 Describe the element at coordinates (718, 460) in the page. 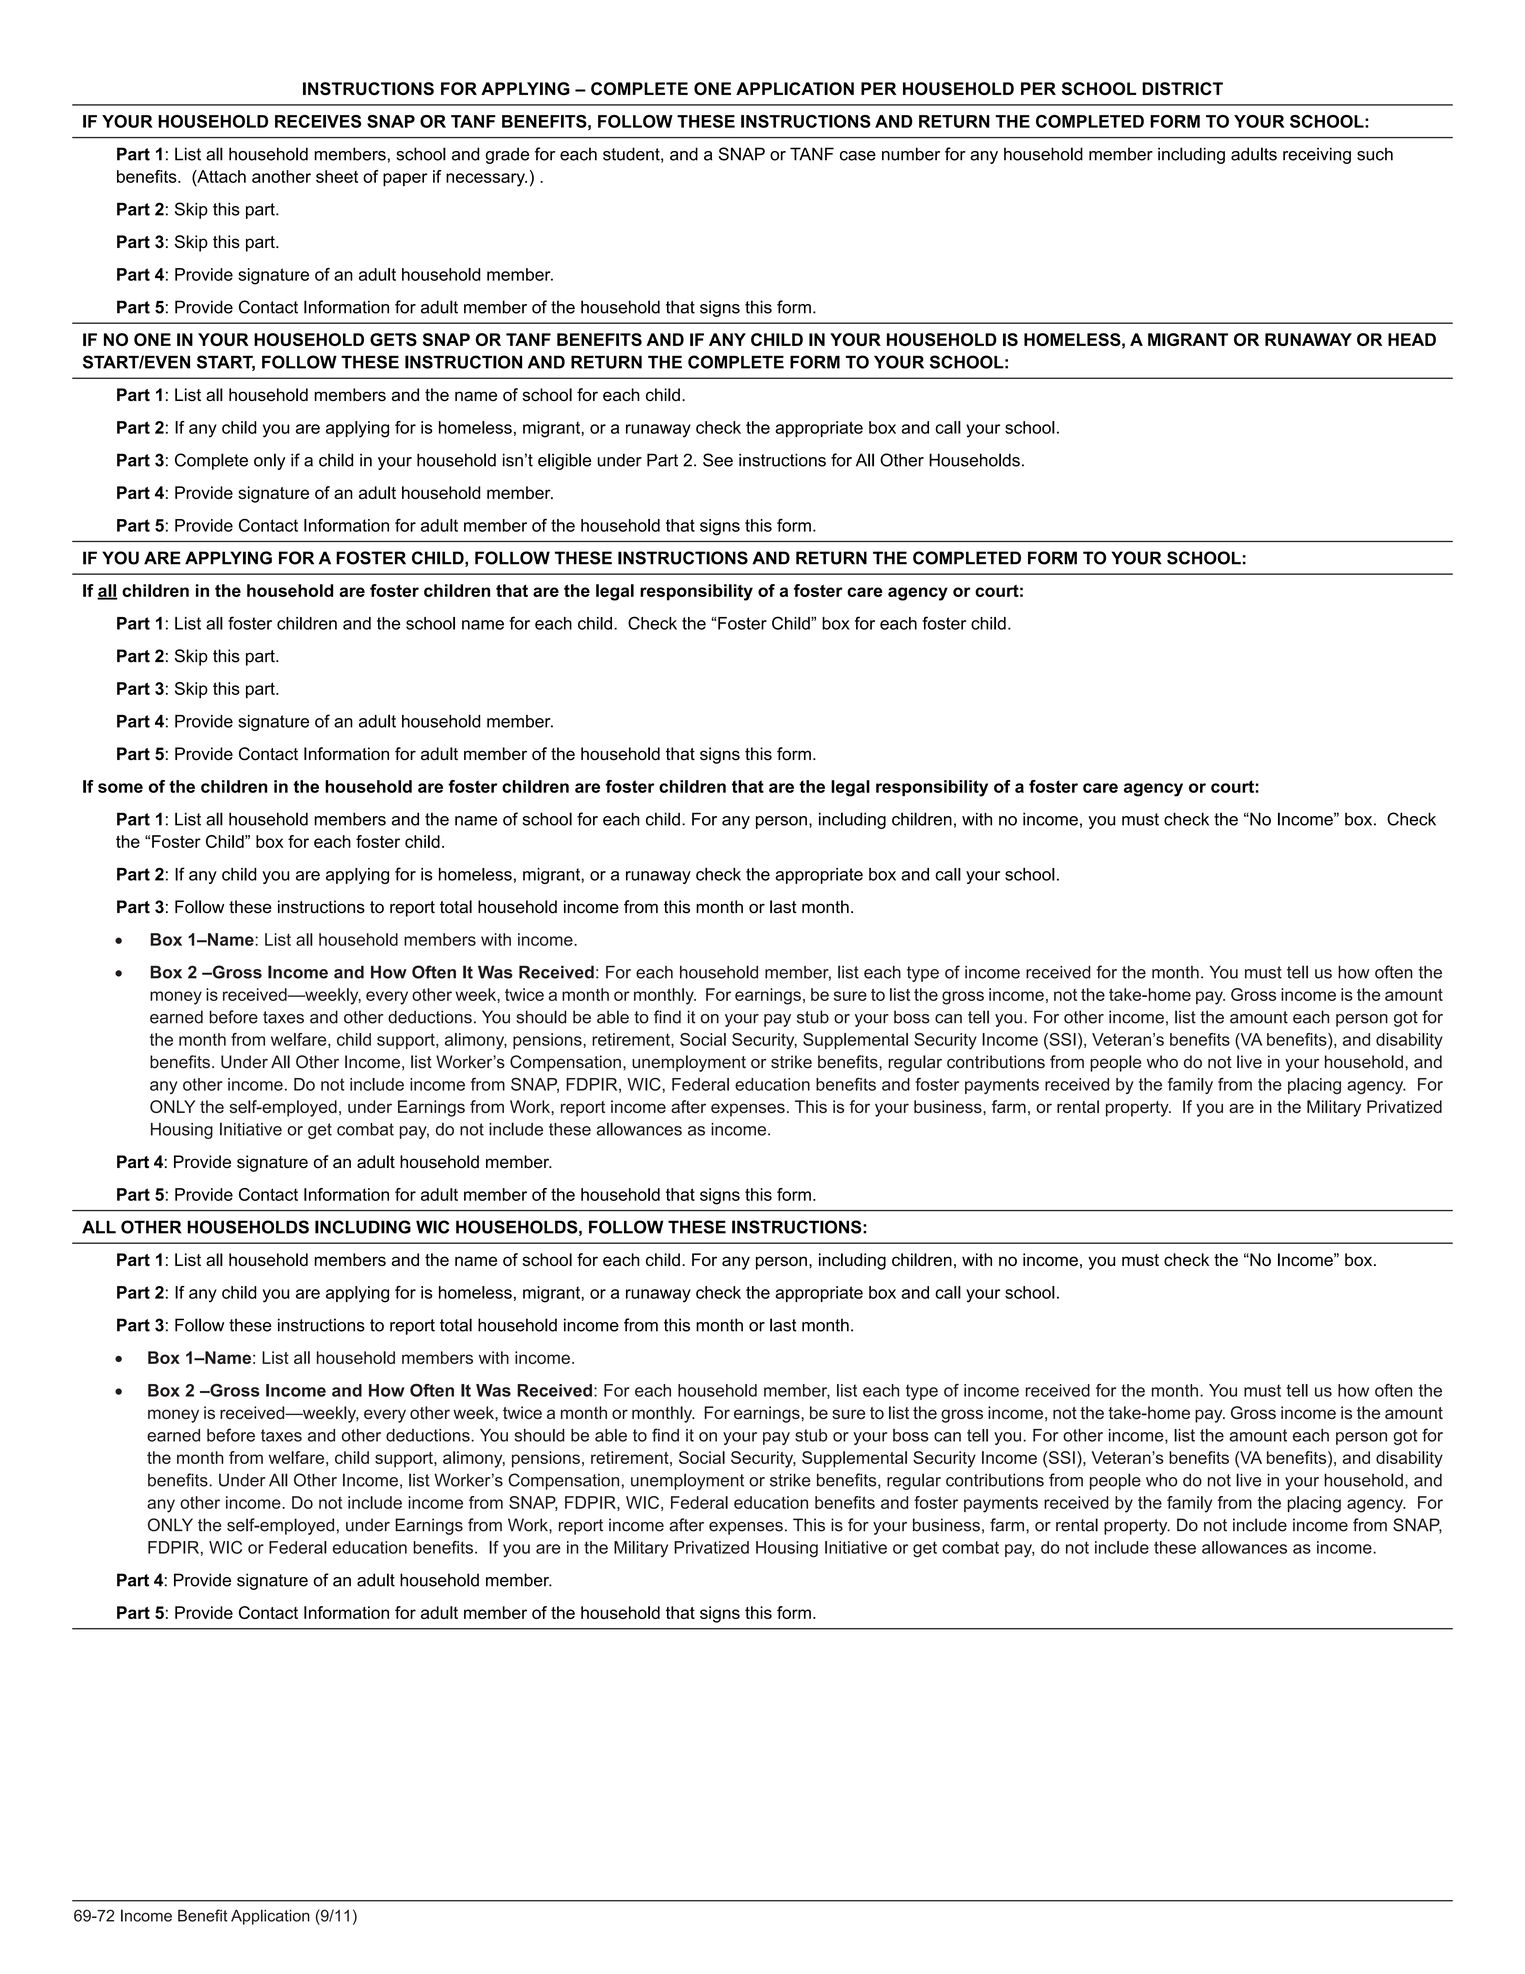

I see `See` at that location.
